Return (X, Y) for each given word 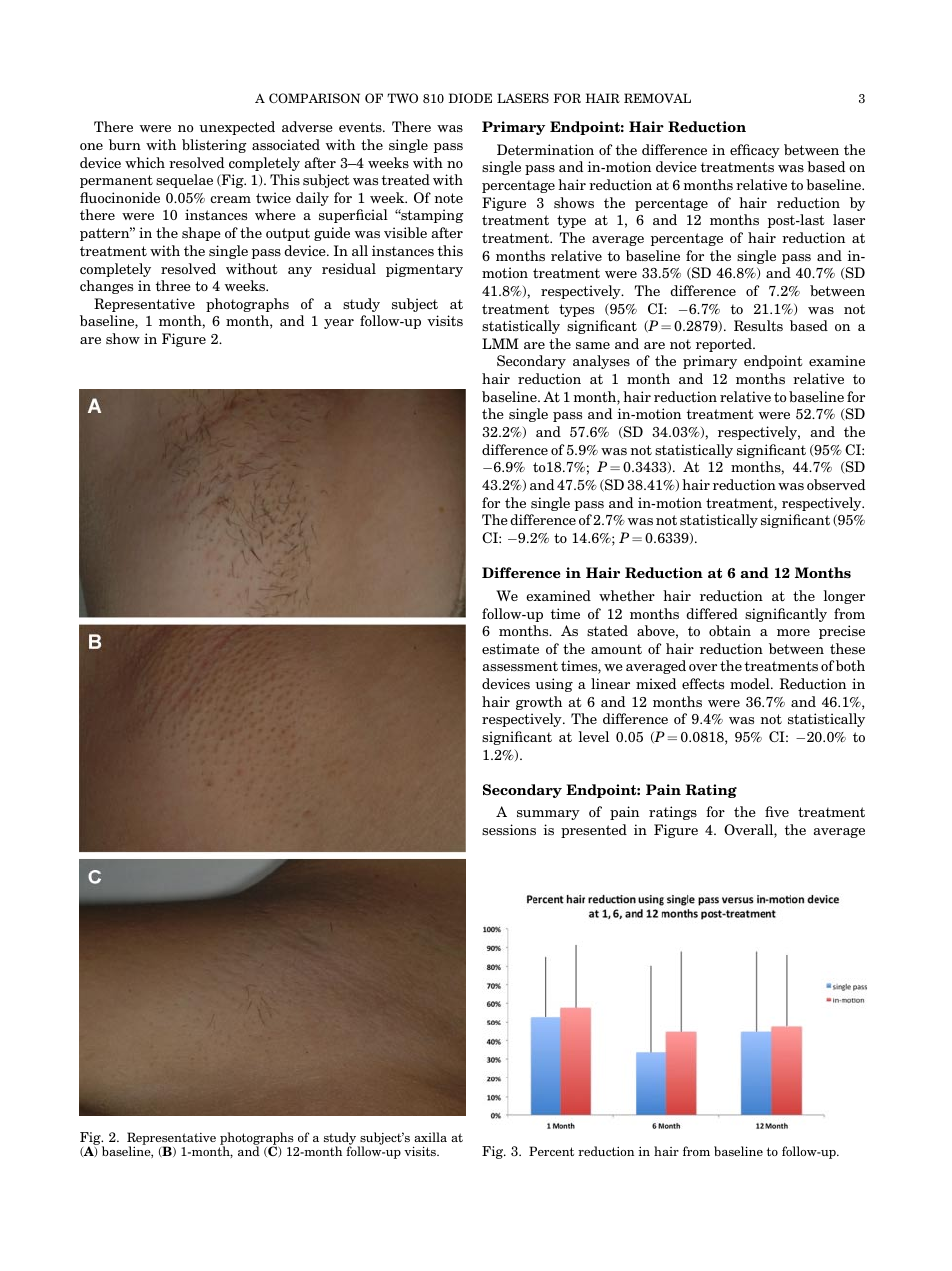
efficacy (755, 151)
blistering (214, 146)
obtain (730, 630)
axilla (430, 1137)
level (594, 736)
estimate (510, 648)
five (777, 811)
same (593, 345)
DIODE (470, 98)
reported (725, 345)
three (173, 285)
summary (548, 815)
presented (594, 831)
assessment (520, 666)
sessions (509, 829)
